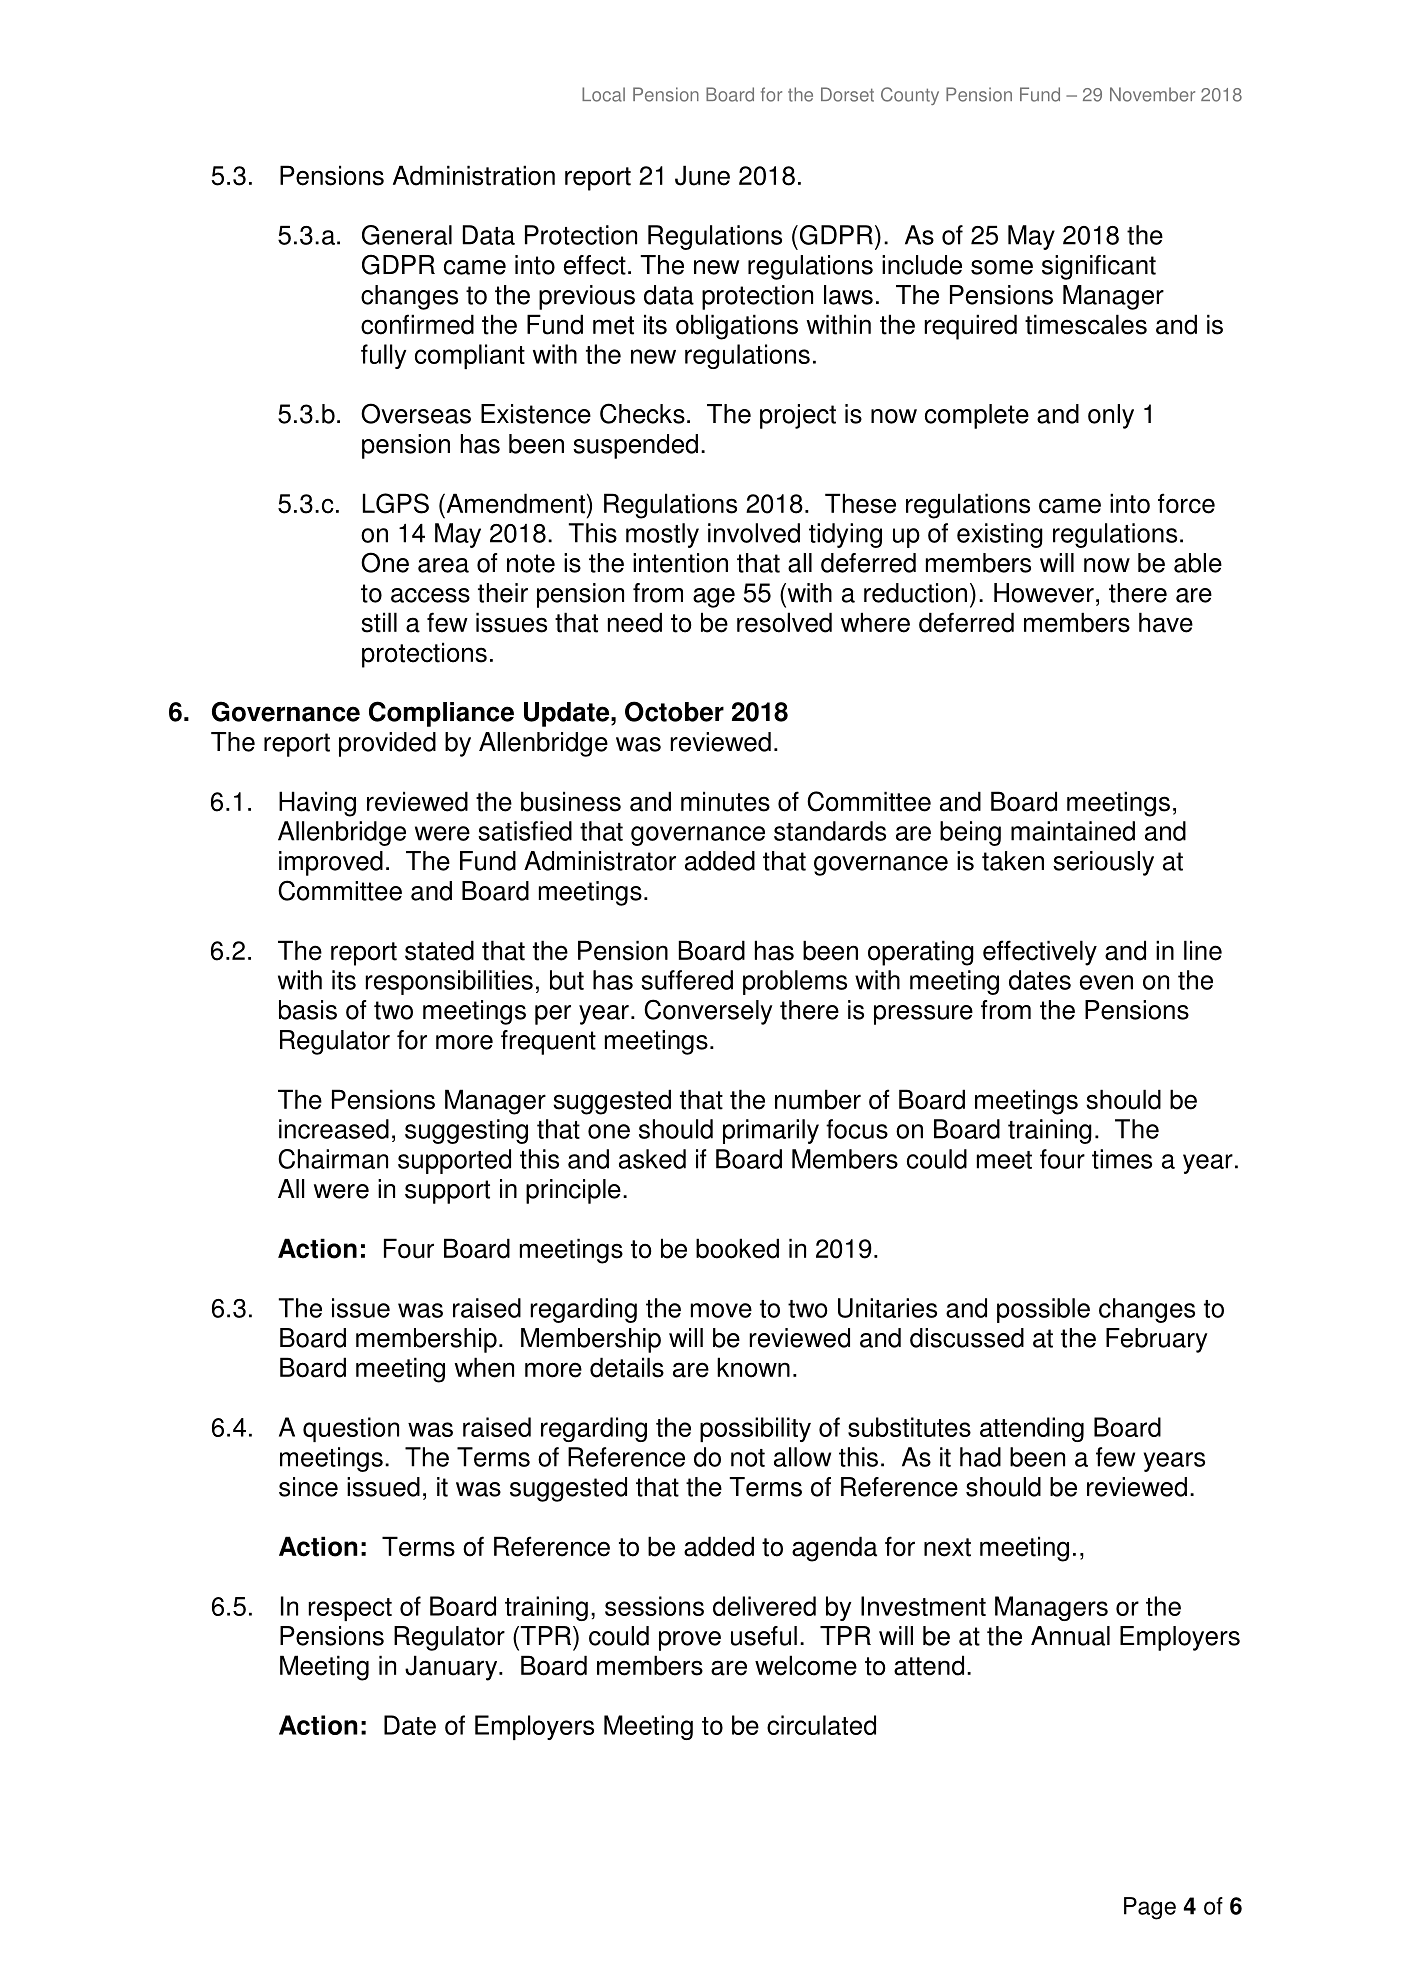  I want to click on However, so click(1044, 593).
